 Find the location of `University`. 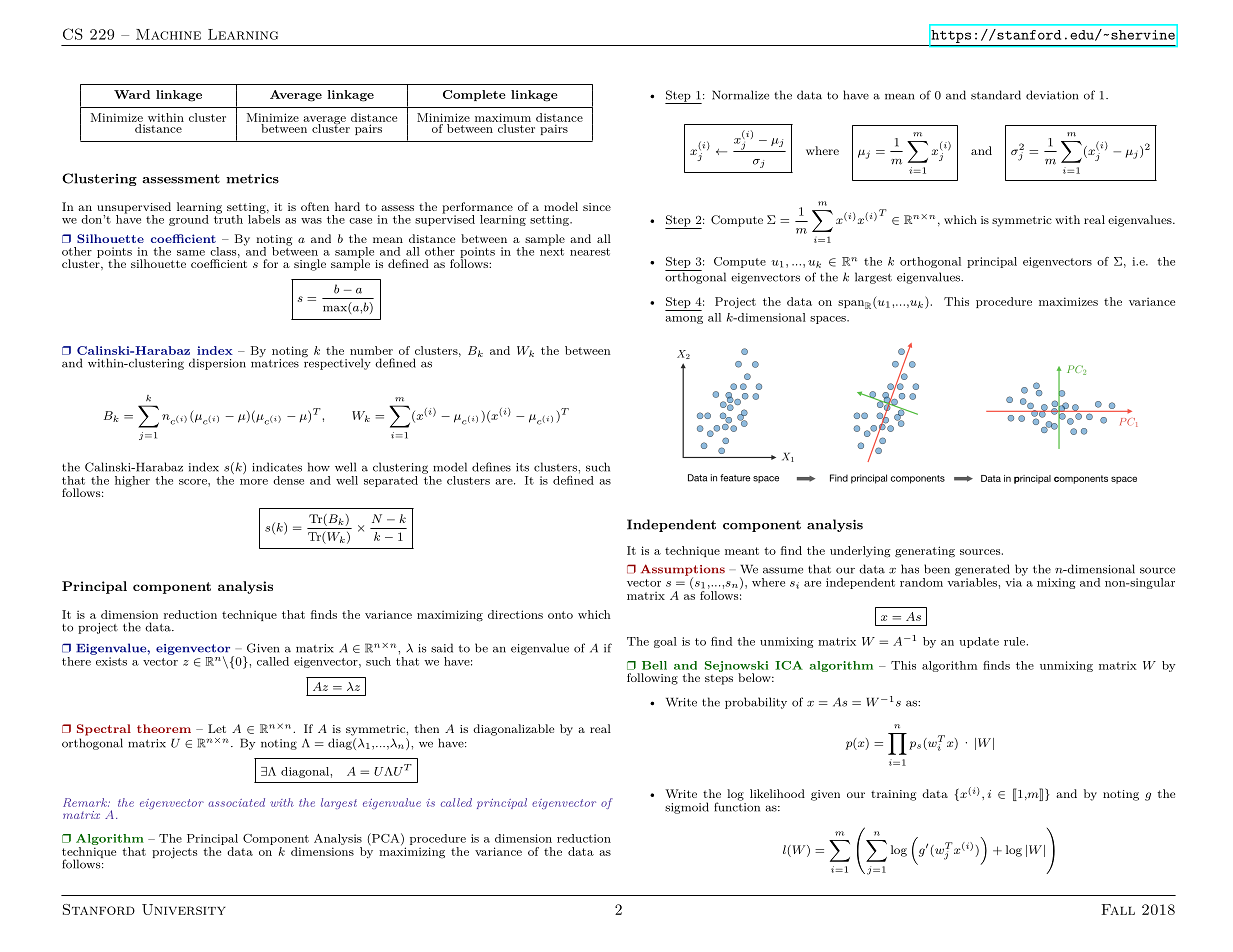

University is located at coordinates (184, 909).
